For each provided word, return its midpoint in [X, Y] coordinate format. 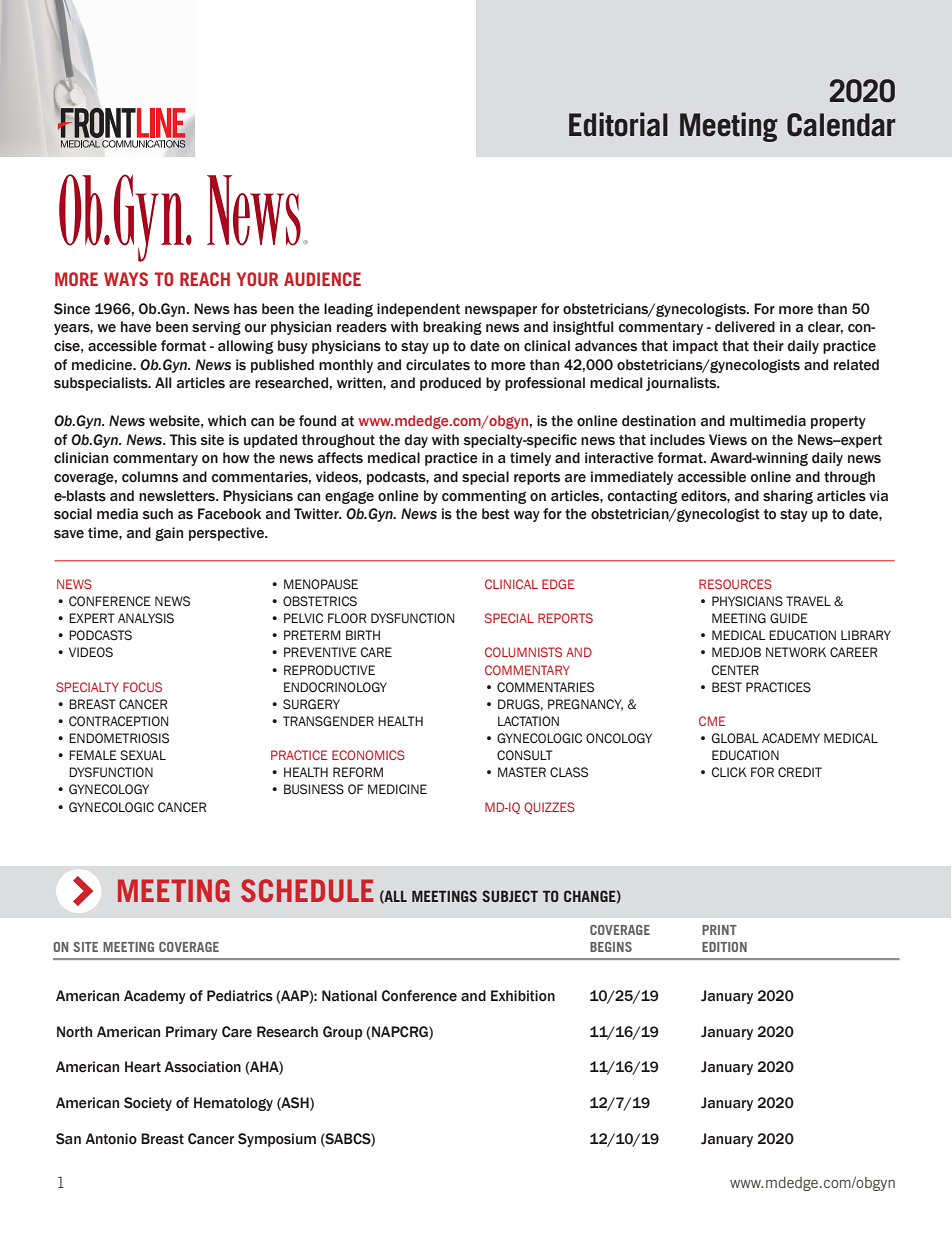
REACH [205, 279]
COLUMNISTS [523, 652]
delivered [745, 327]
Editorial [618, 124]
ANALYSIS [146, 618]
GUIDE [789, 618]
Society [148, 1104]
